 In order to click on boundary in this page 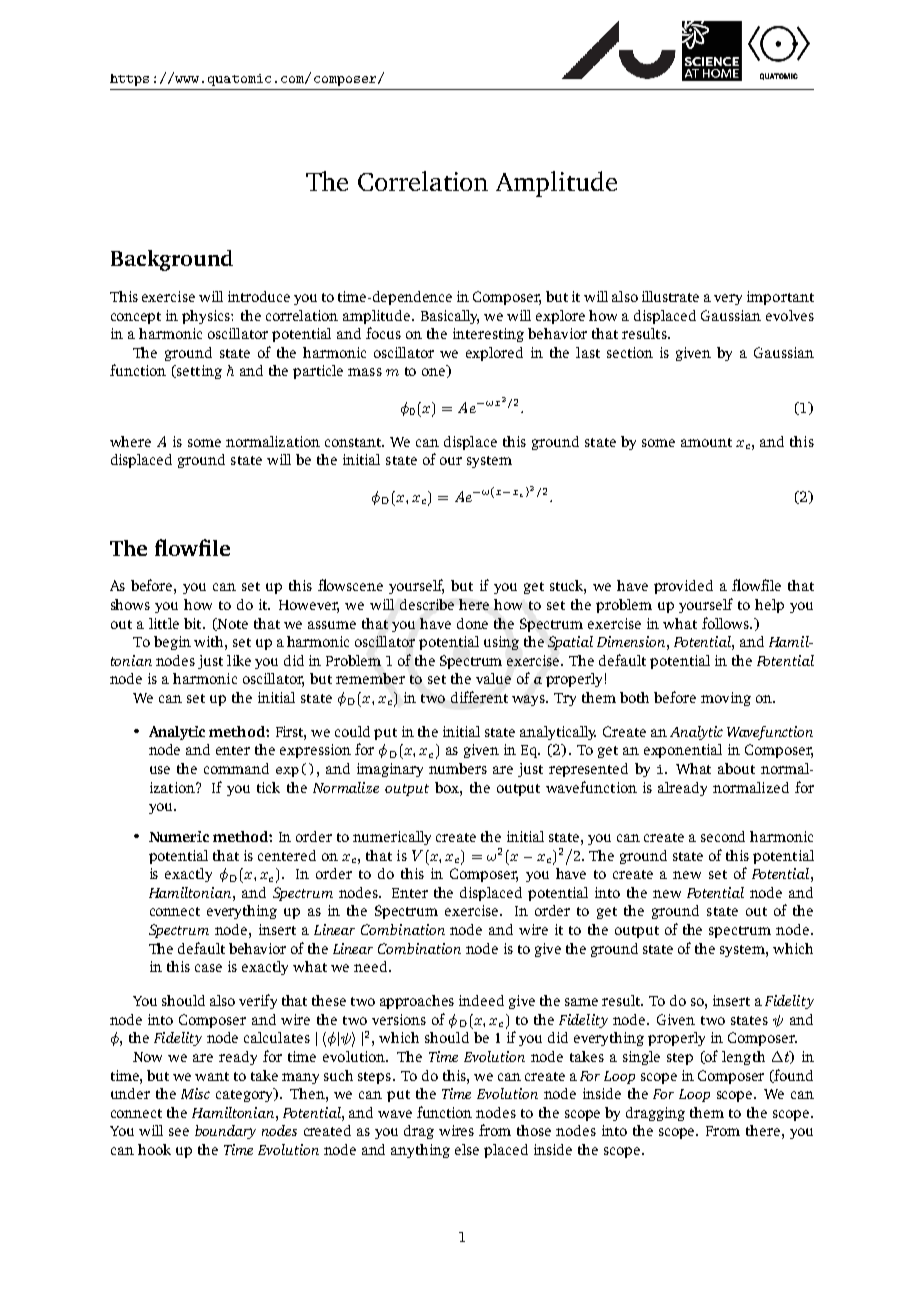, I will do `click(225, 1132)`.
